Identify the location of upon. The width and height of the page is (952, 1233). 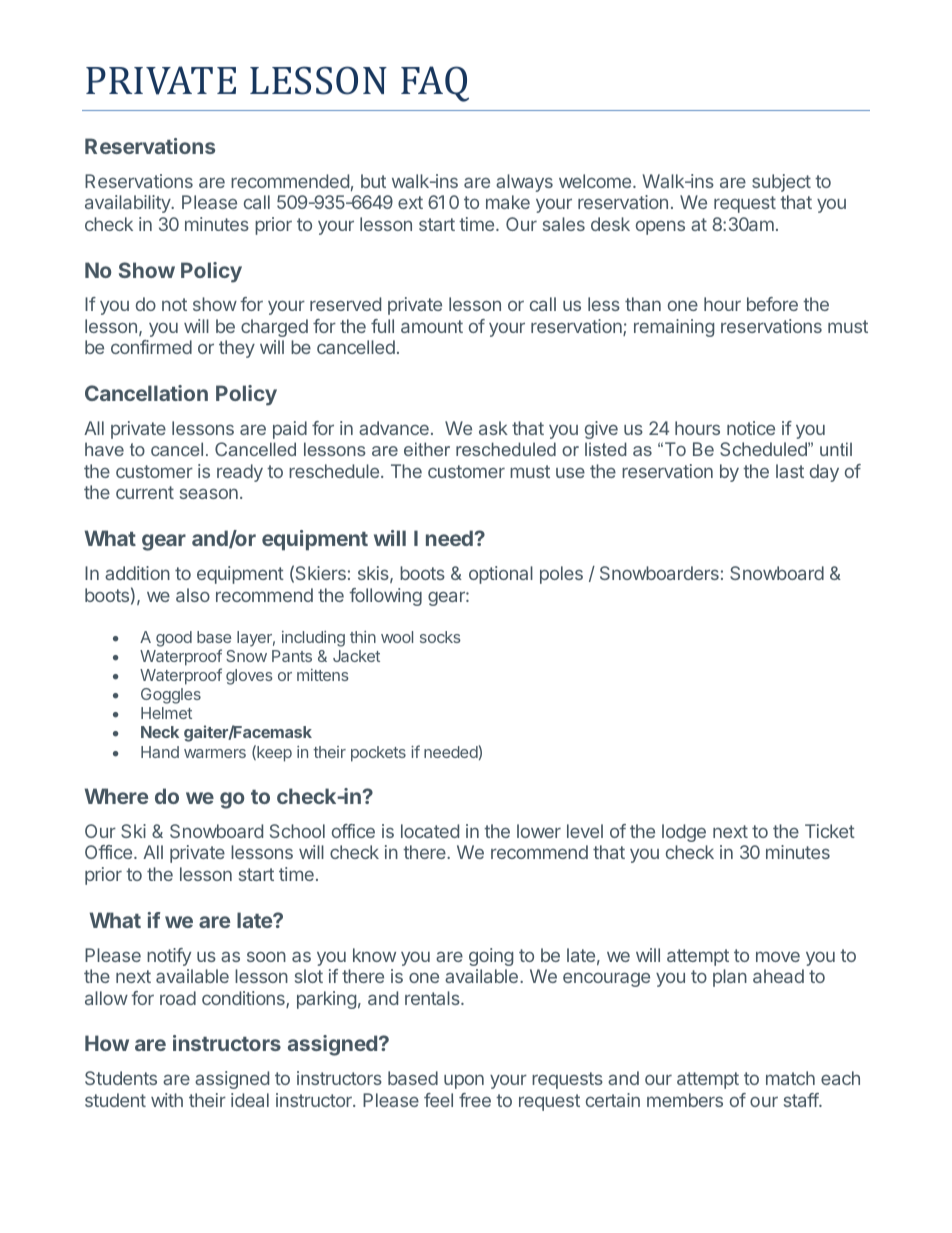
(464, 1081).
